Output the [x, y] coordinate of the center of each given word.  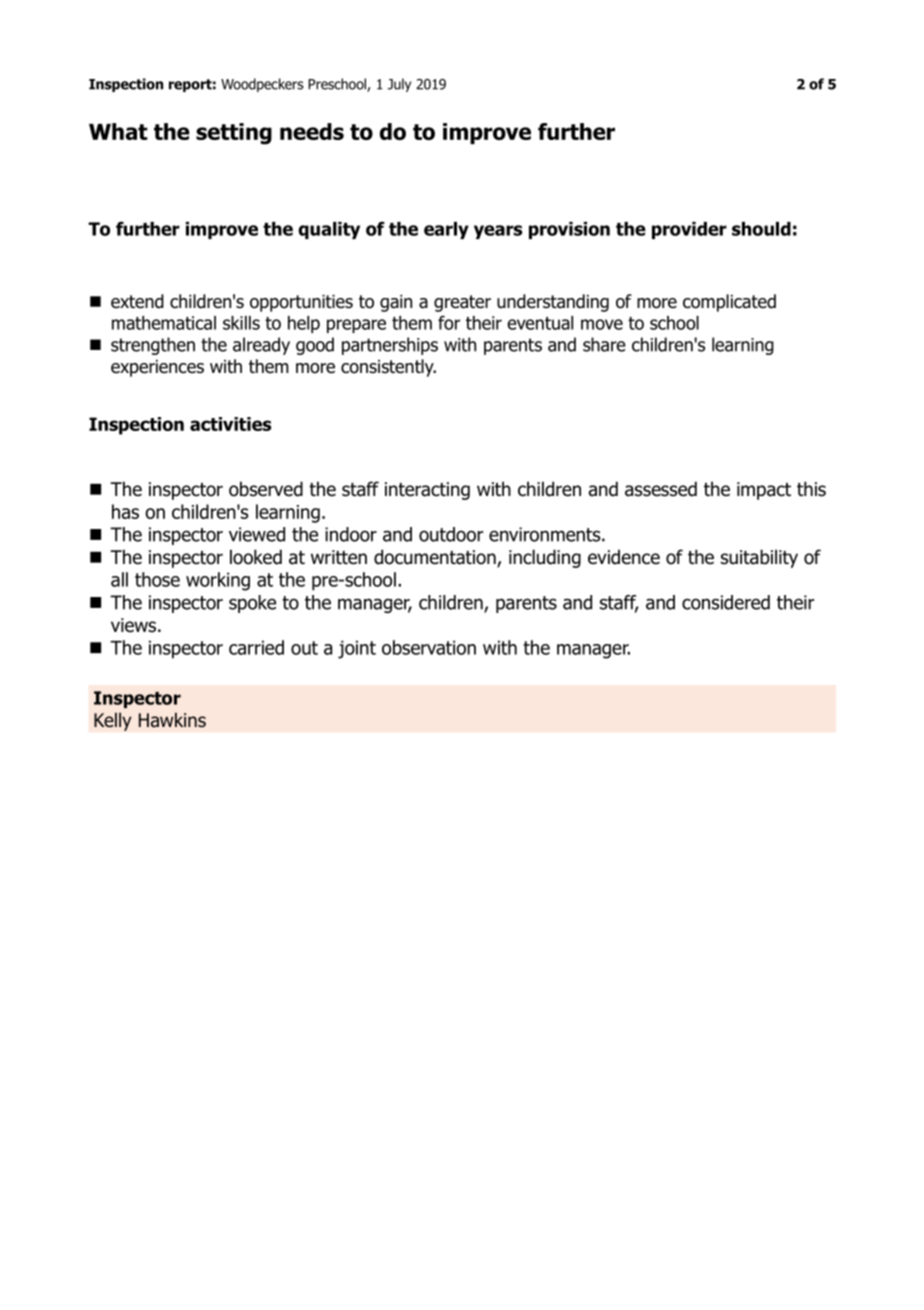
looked [256, 557]
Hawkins [172, 720]
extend [137, 301]
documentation [436, 558]
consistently [388, 368]
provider [689, 230]
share [604, 344]
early [446, 230]
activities [230, 424]
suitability [759, 558]
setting [234, 134]
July [399, 85]
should [761, 229]
